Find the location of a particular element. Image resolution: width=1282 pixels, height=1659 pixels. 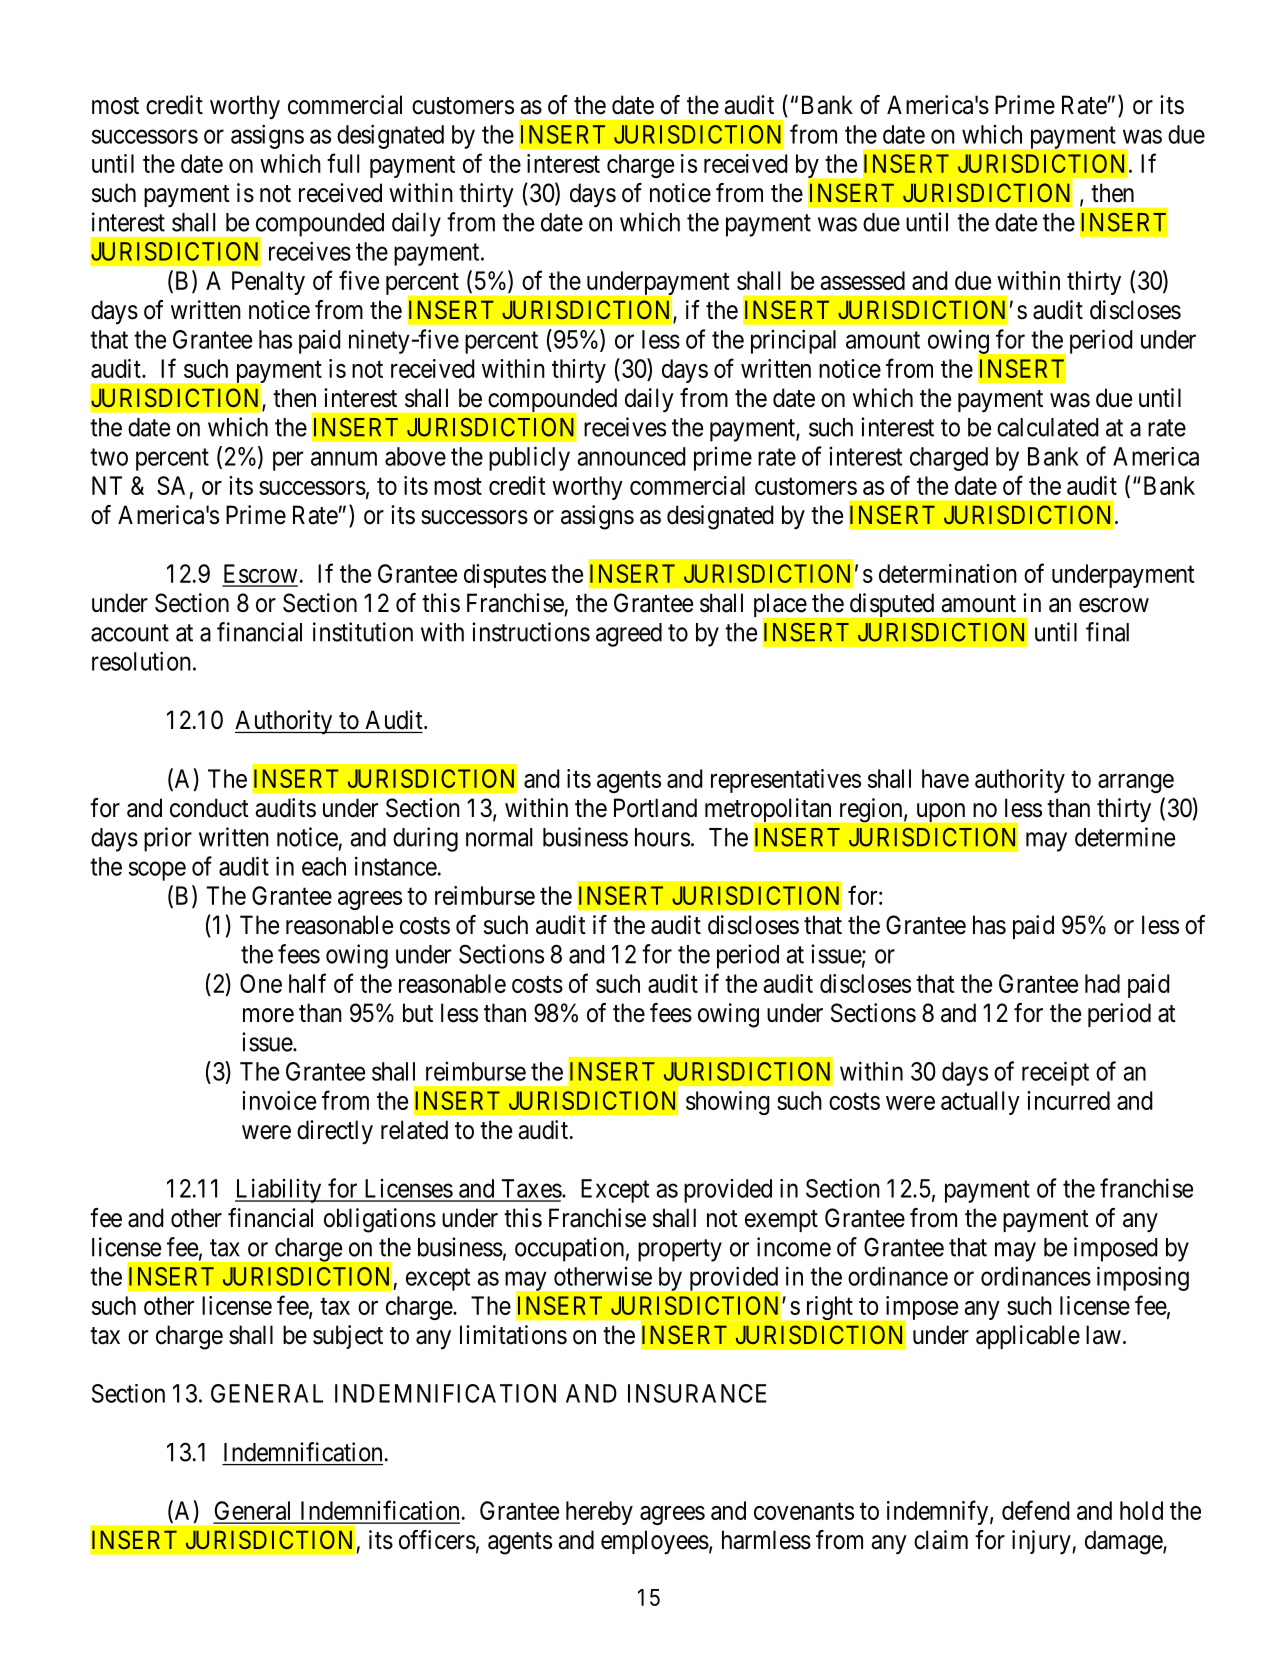

principal is located at coordinates (793, 341).
